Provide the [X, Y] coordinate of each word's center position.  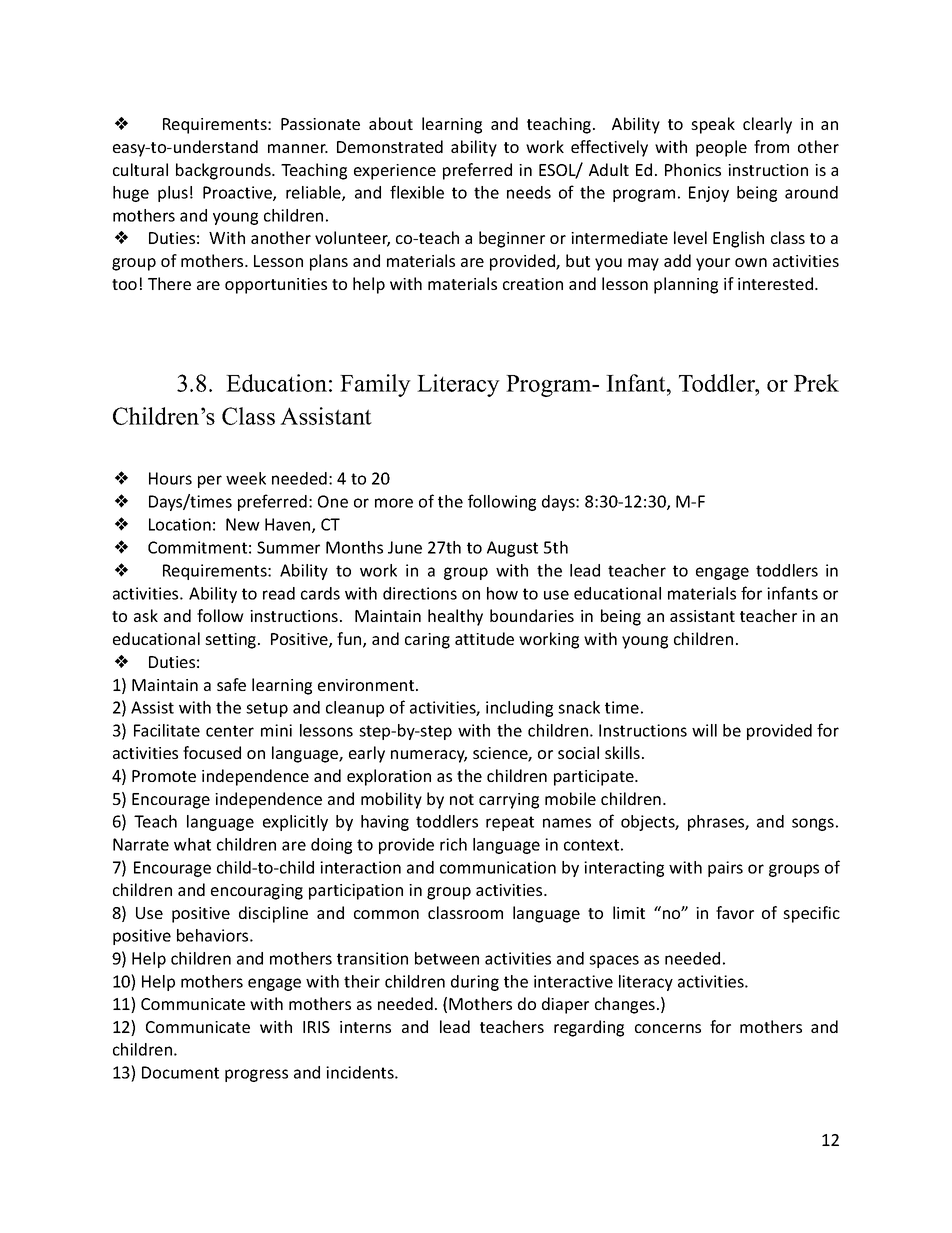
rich [453, 844]
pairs [725, 869]
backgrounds [224, 171]
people [721, 148]
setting [232, 641]
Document [180, 1072]
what [192, 844]
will [704, 730]
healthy [455, 617]
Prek [816, 383]
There [169, 283]
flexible [417, 192]
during [475, 983]
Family [375, 385]
